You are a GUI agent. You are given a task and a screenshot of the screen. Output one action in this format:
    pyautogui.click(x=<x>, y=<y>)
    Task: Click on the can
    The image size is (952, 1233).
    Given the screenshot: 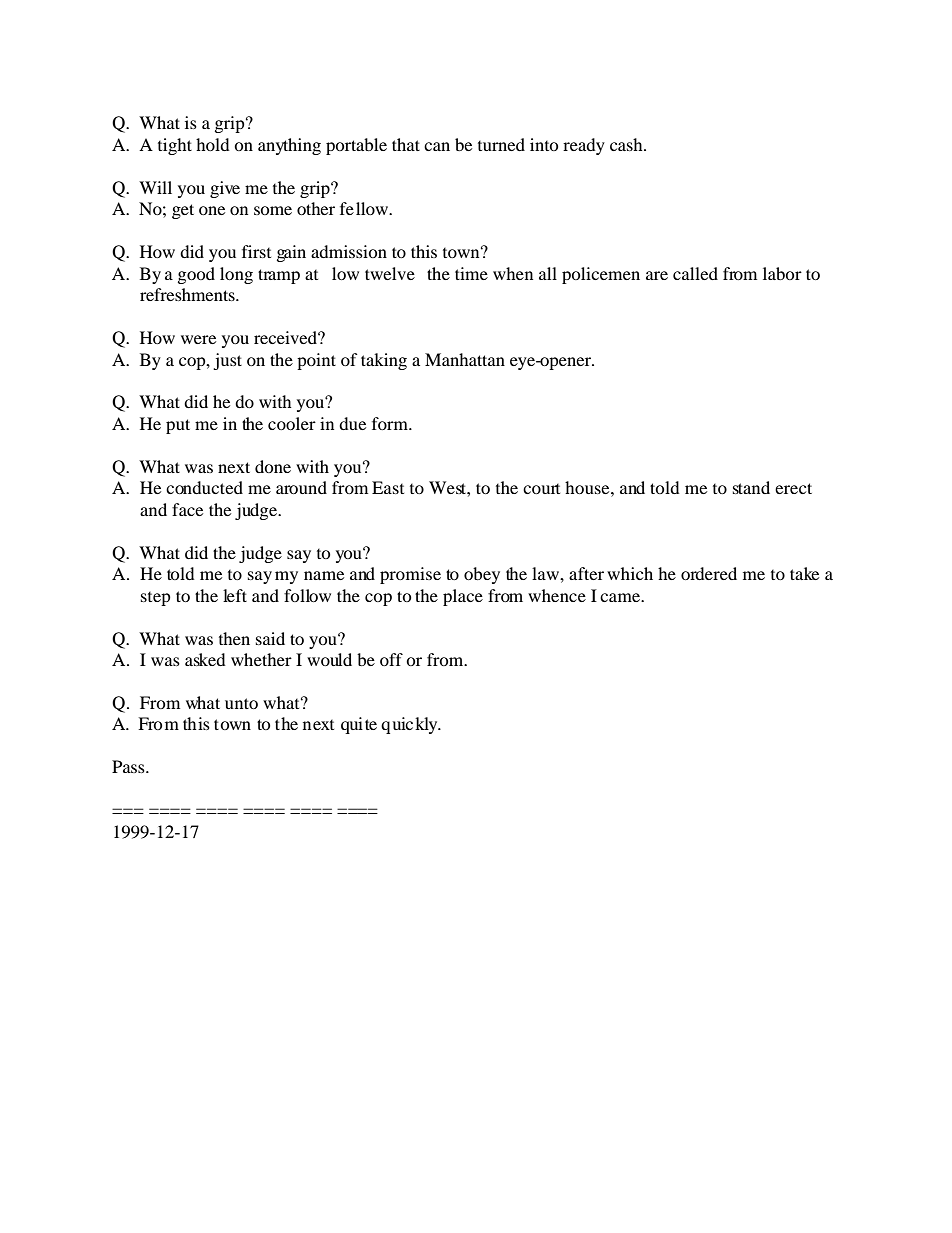 What is the action you would take?
    pyautogui.click(x=437, y=146)
